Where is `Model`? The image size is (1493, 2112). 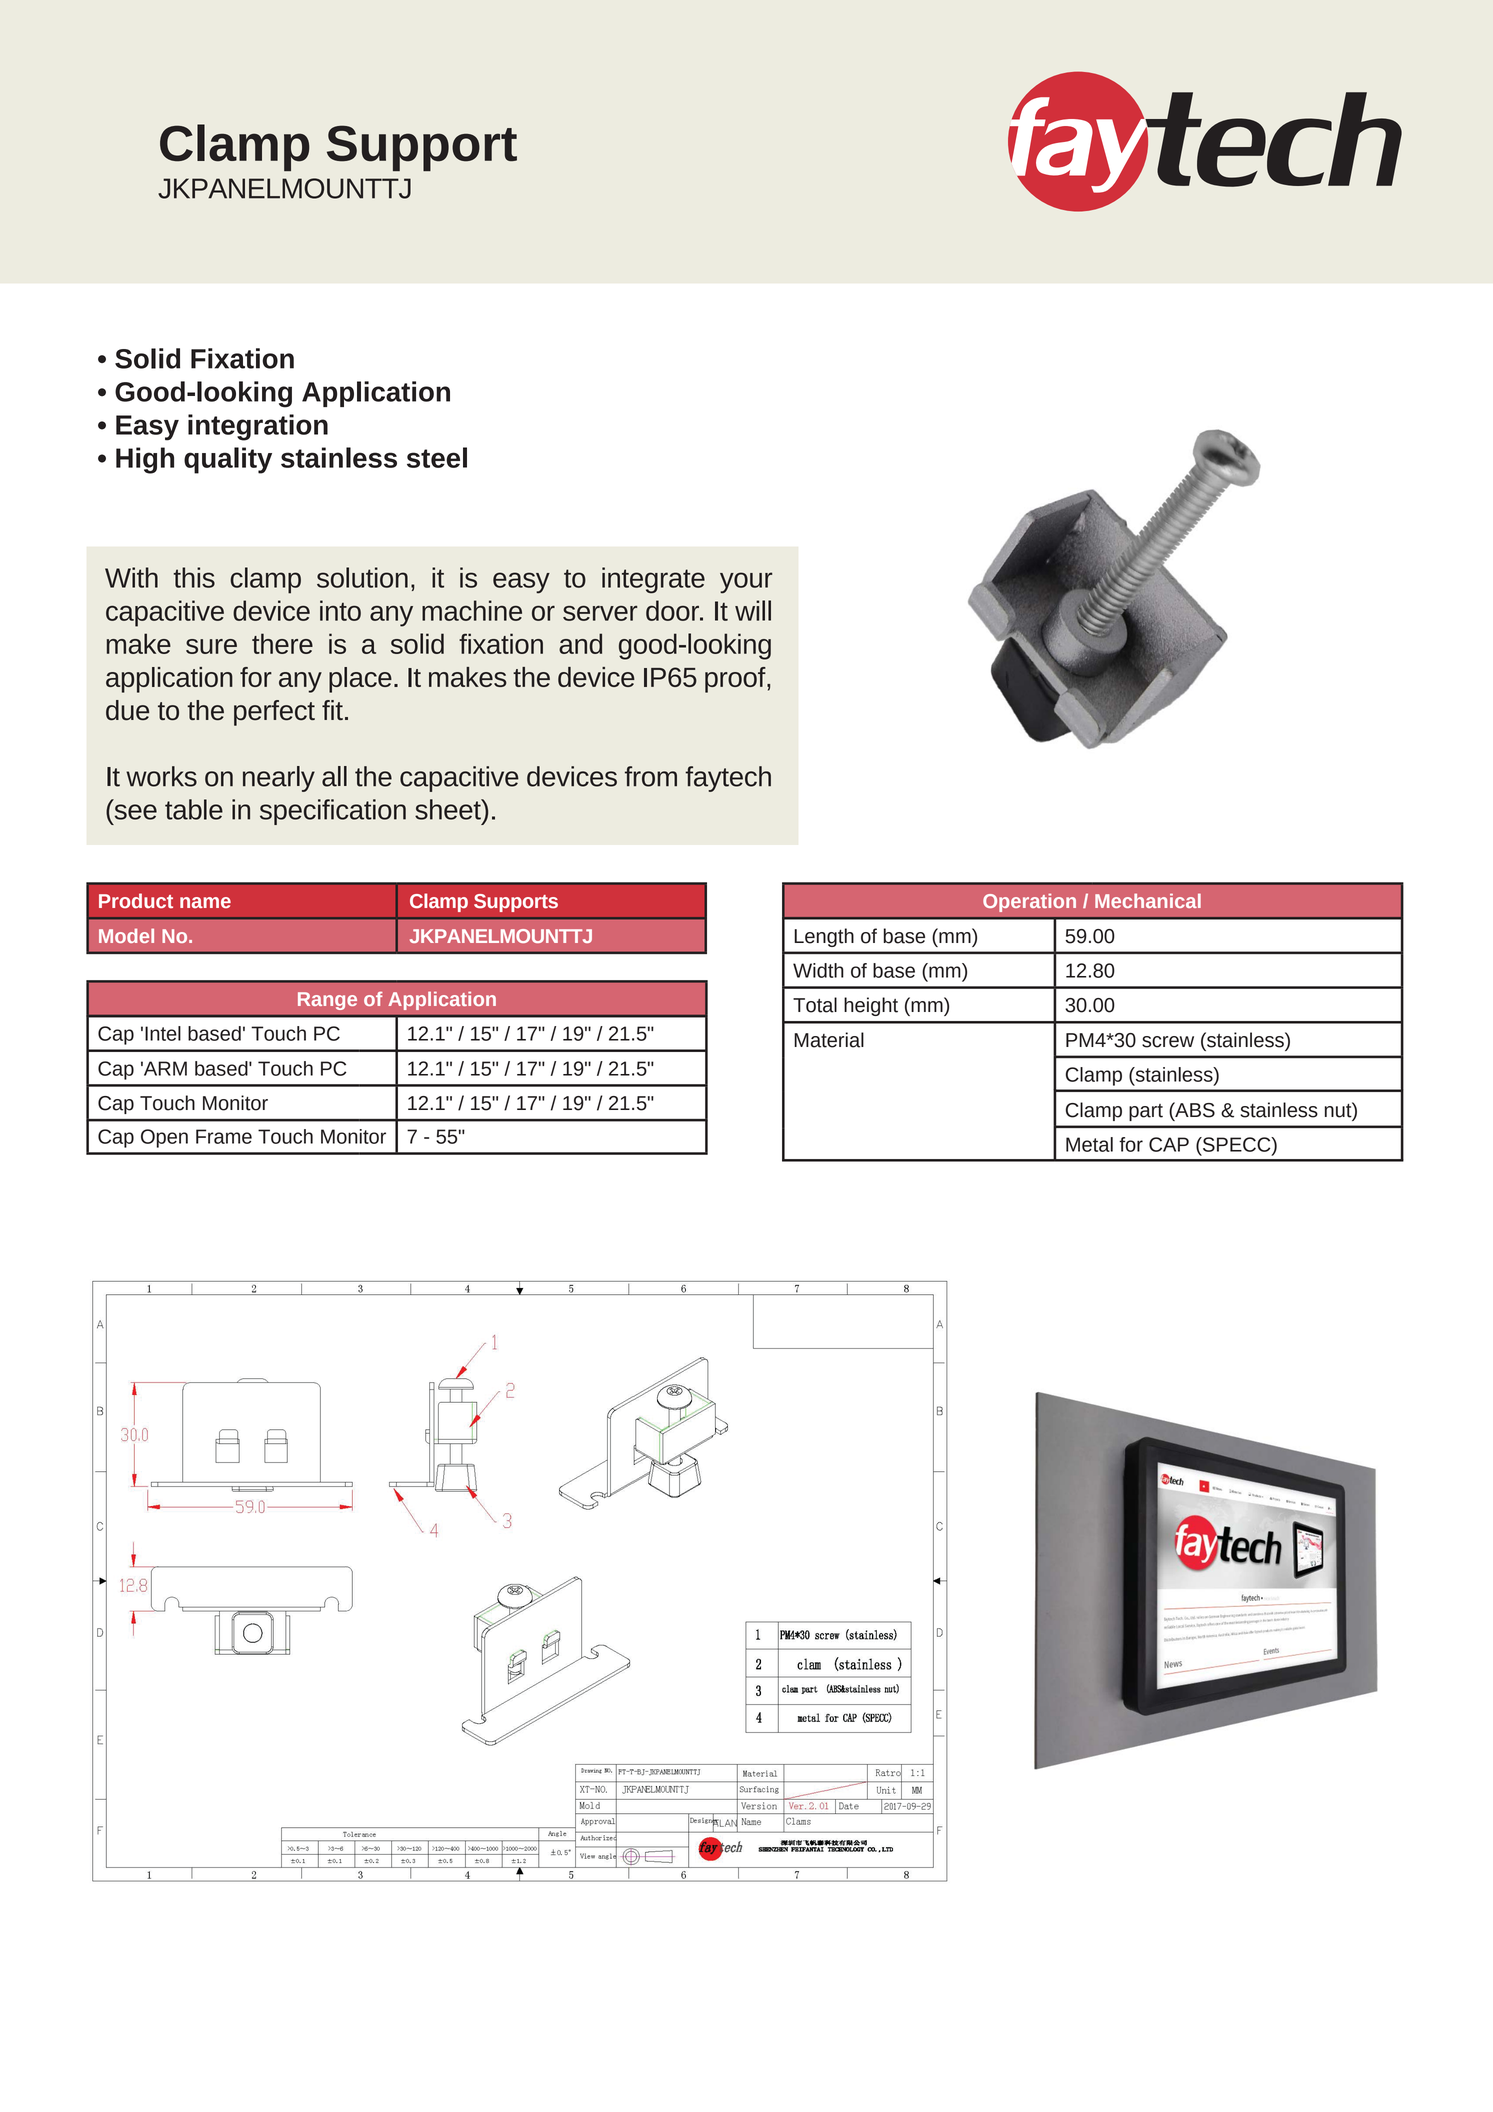
Model is located at coordinates (126, 935).
